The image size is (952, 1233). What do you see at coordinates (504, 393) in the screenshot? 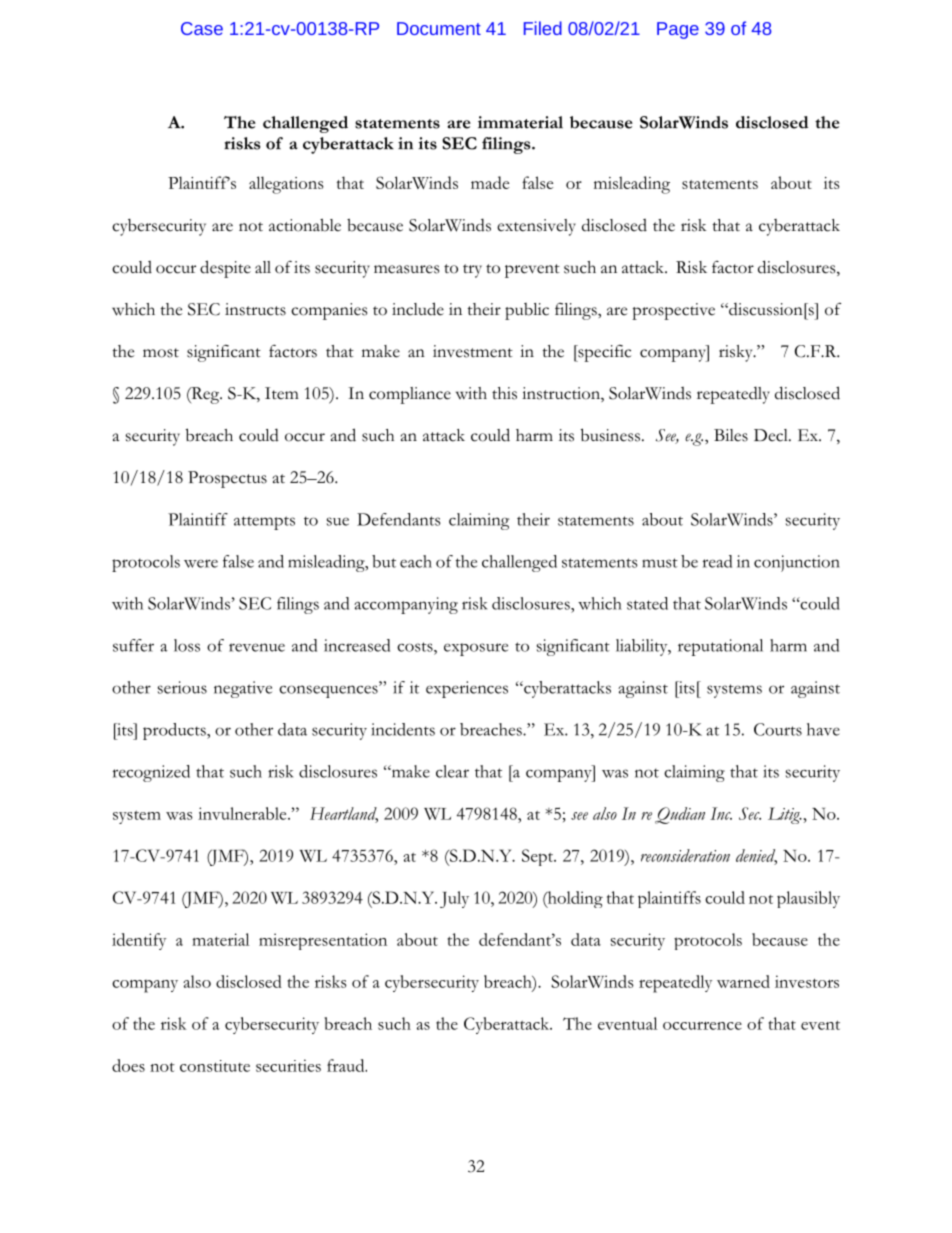
I see `this` at bounding box center [504, 393].
